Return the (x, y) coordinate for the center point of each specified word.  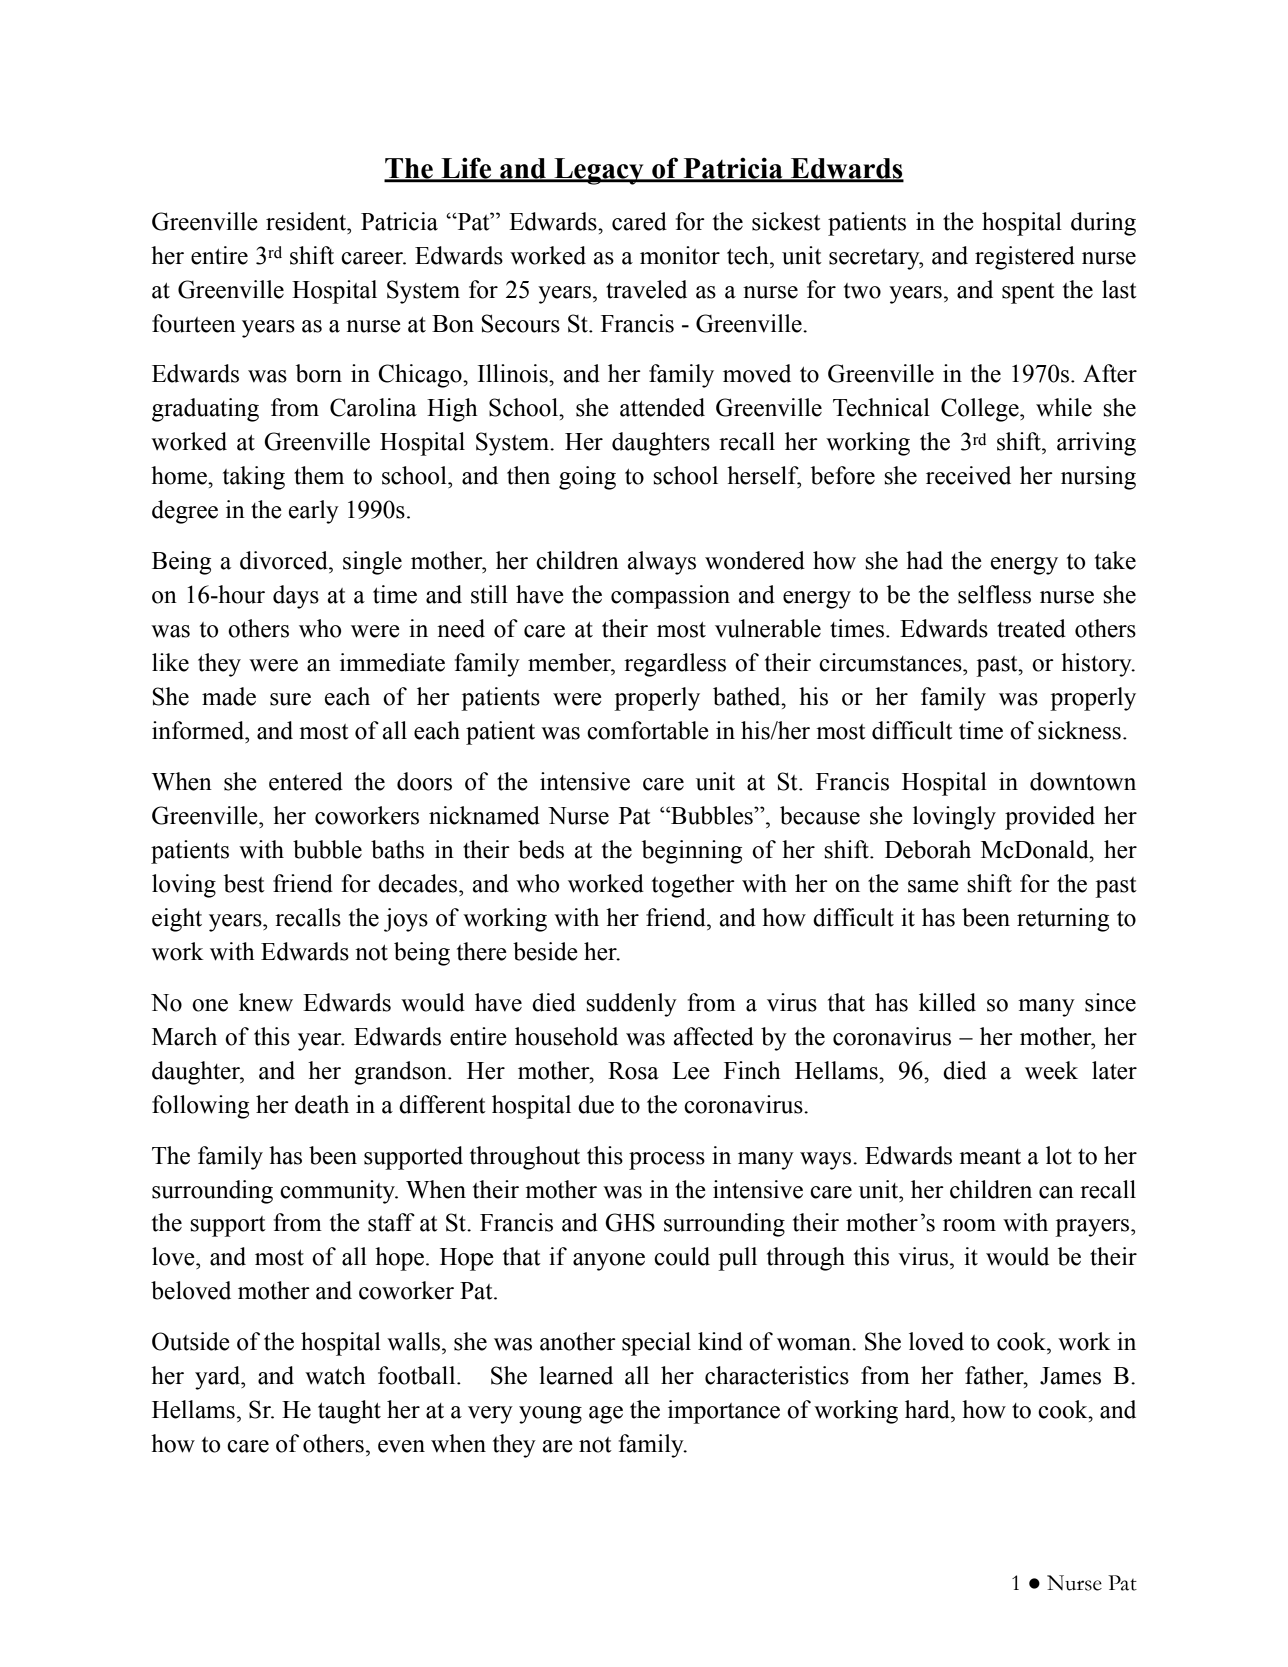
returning (1063, 920)
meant (990, 1157)
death (322, 1104)
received (968, 475)
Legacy (599, 171)
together (693, 886)
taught (349, 1412)
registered (1025, 258)
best (244, 883)
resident (307, 221)
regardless (675, 665)
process (667, 1161)
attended (662, 407)
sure (290, 699)
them (319, 475)
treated (1031, 628)
